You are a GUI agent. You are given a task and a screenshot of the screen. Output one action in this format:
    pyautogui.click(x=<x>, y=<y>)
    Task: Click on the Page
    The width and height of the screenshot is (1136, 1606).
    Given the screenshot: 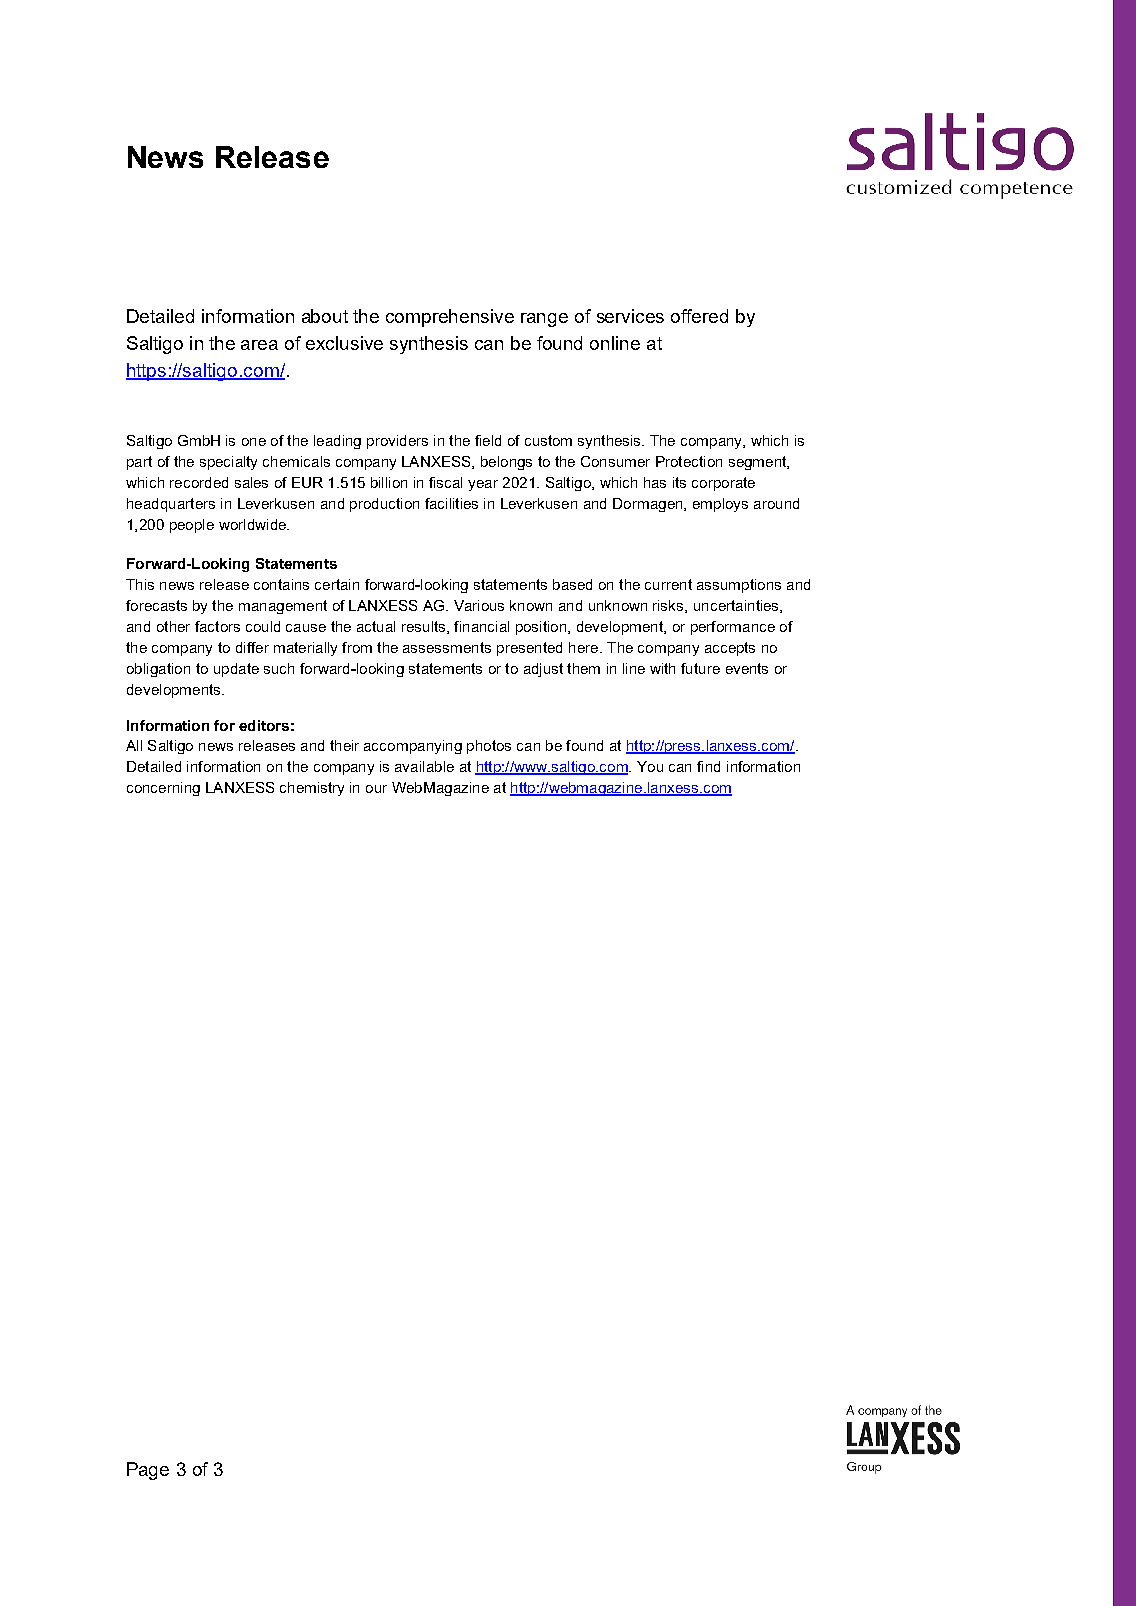 What is the action you would take?
    pyautogui.click(x=148, y=1471)
